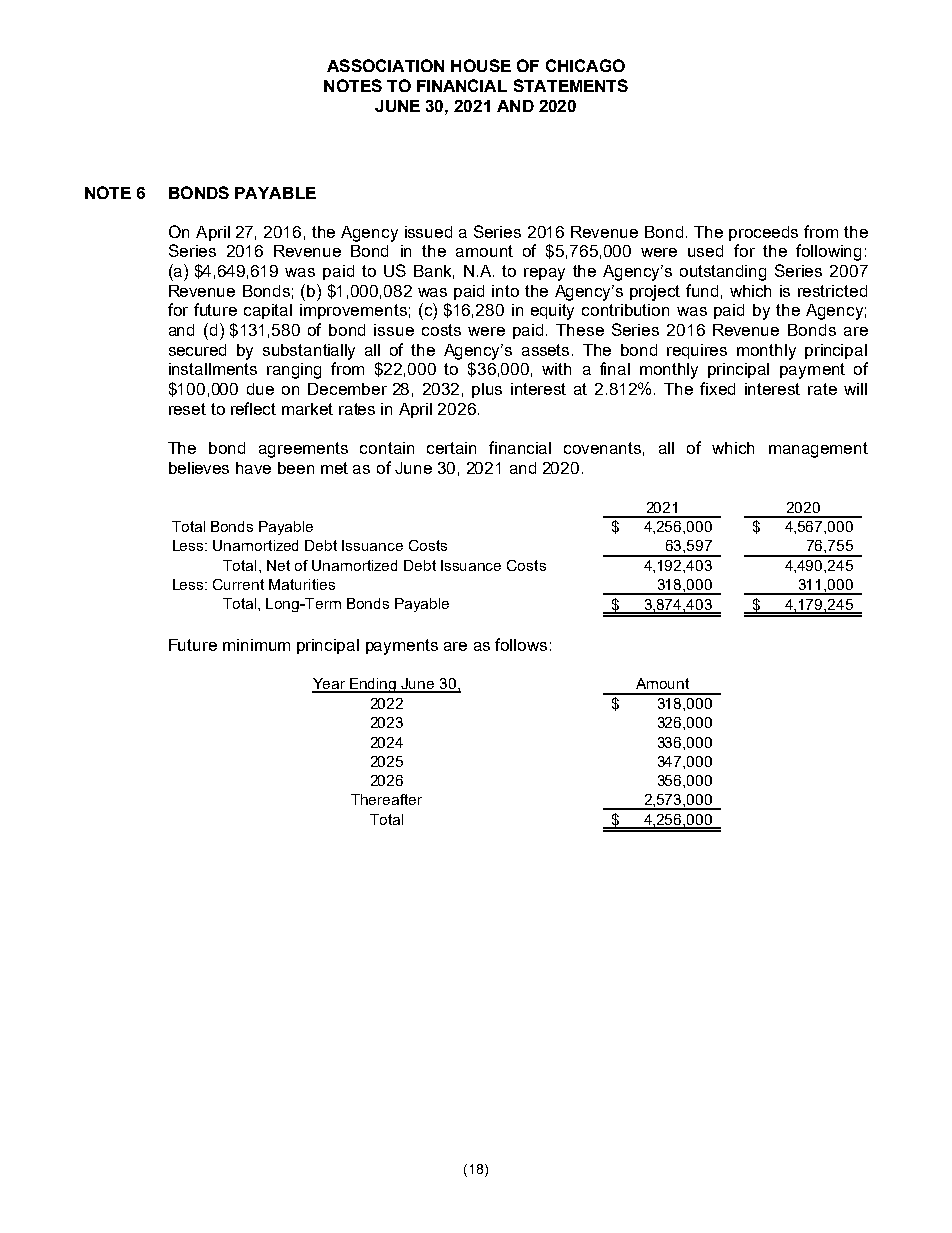  What do you see at coordinates (386, 799) in the screenshot?
I see `Thereafter` at bounding box center [386, 799].
